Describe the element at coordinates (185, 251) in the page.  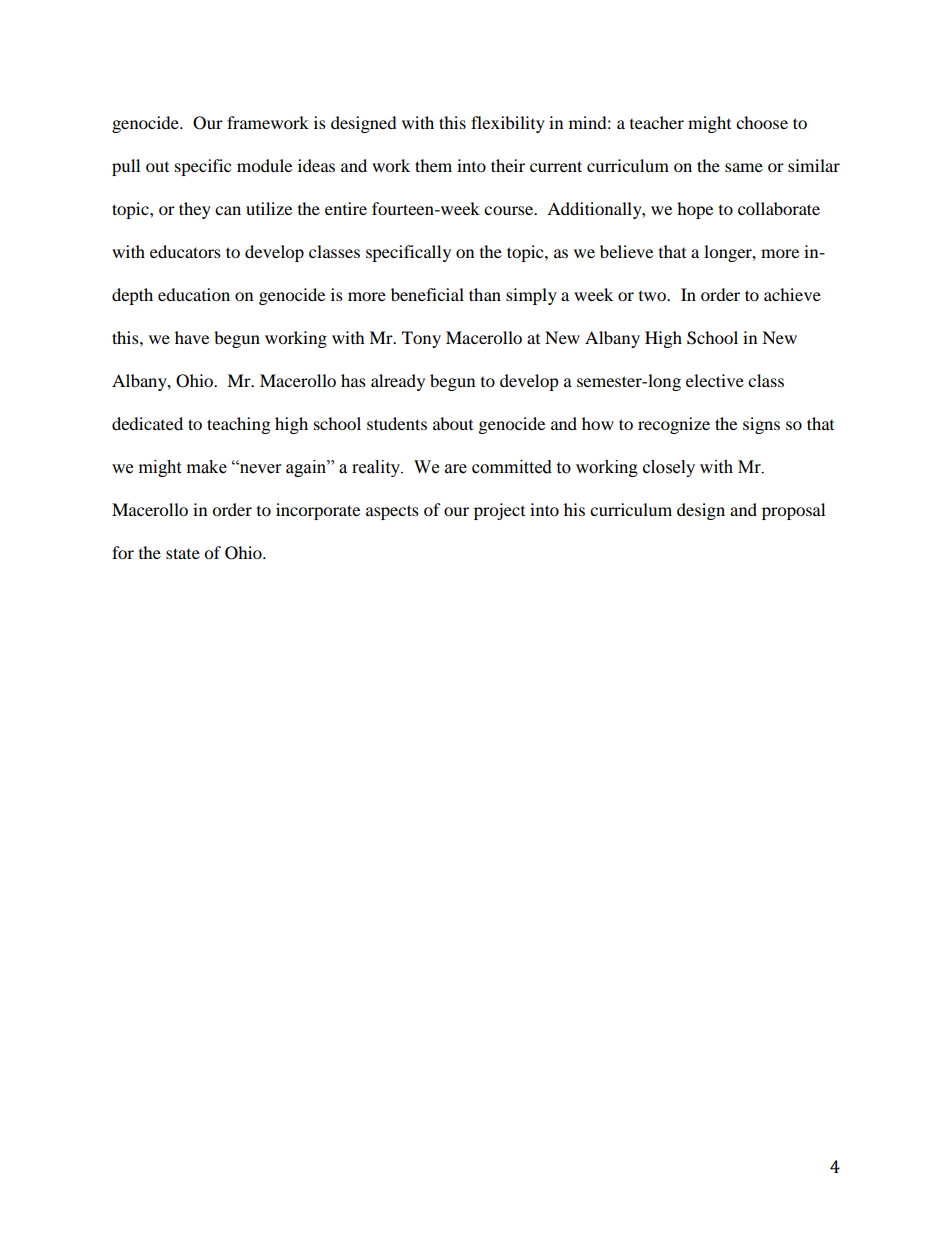
I see `educators` at that location.
